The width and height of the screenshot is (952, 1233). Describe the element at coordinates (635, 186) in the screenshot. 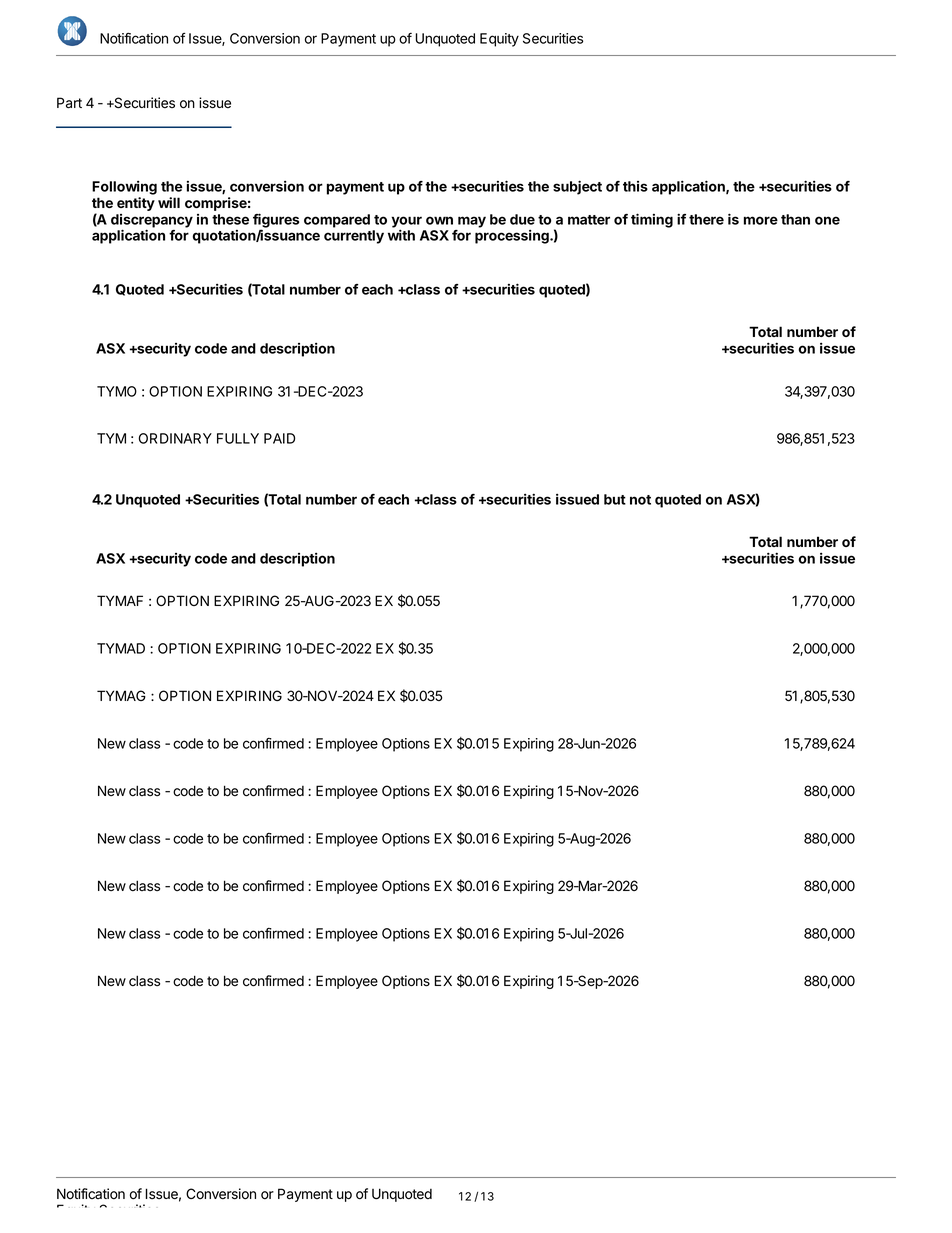

I see `this` at that location.
